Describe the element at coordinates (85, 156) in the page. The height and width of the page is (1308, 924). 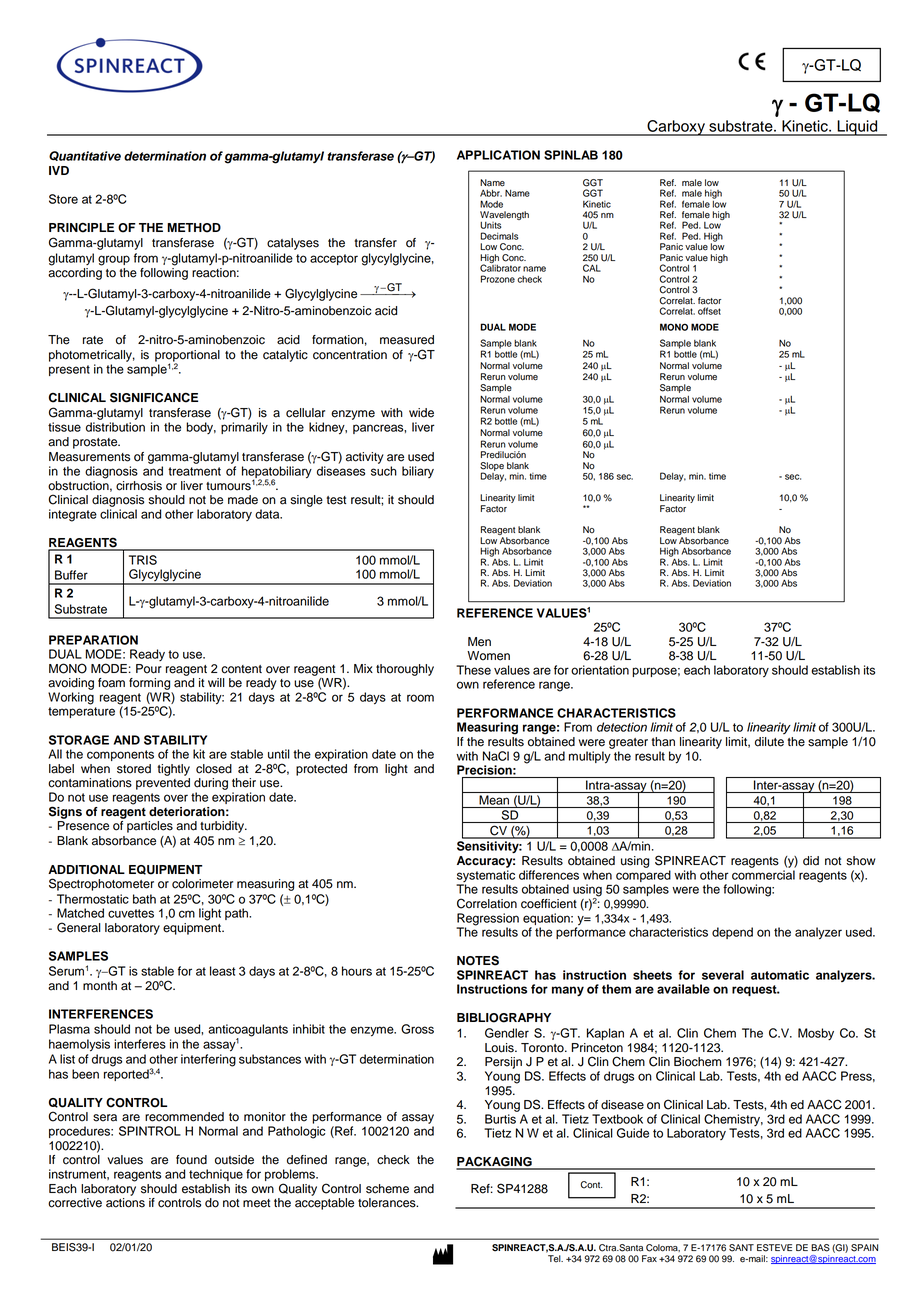
I see `Quantitative` at that location.
